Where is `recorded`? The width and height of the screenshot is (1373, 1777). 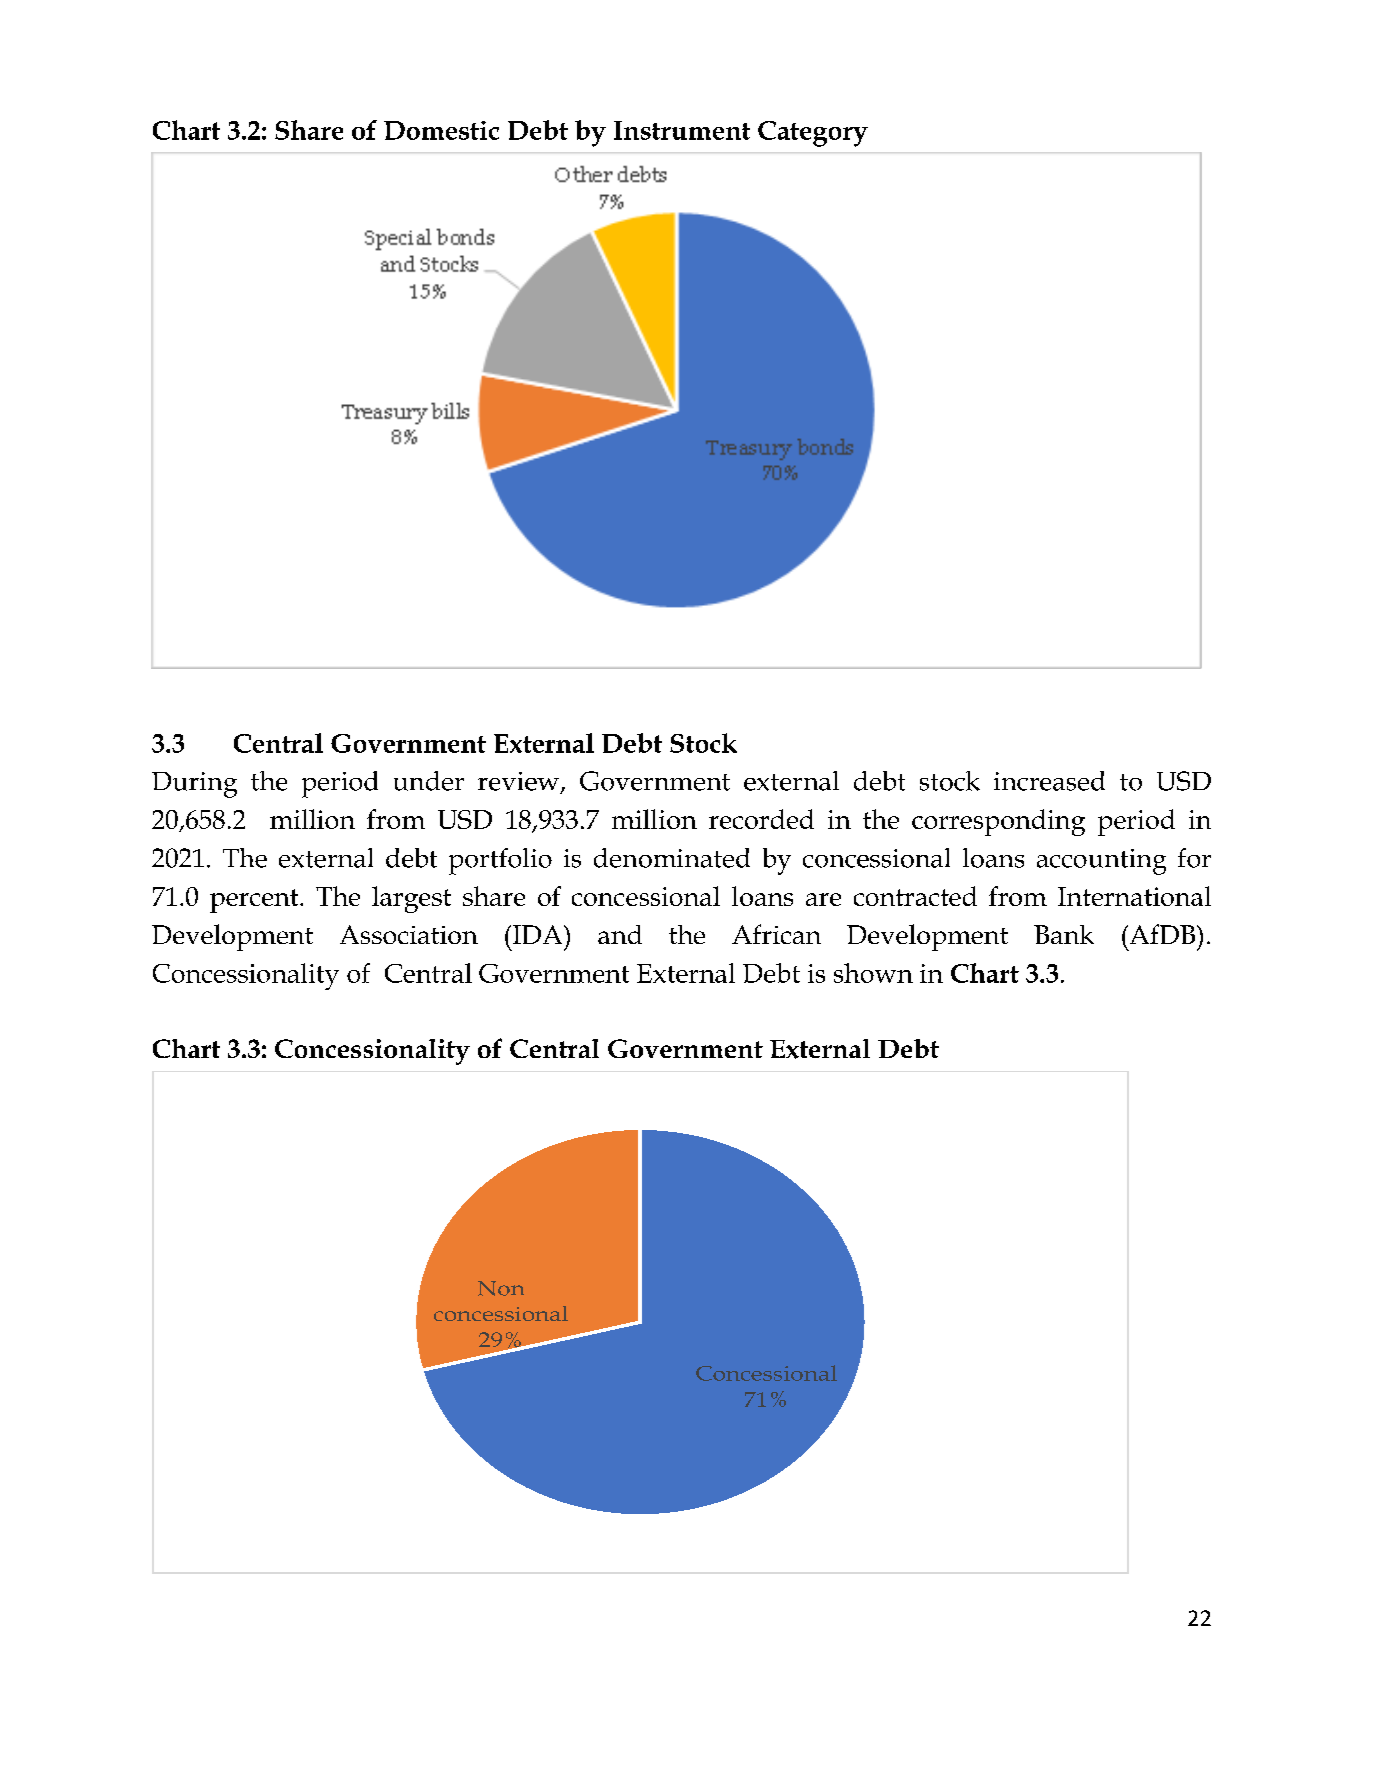
recorded is located at coordinates (761, 819).
